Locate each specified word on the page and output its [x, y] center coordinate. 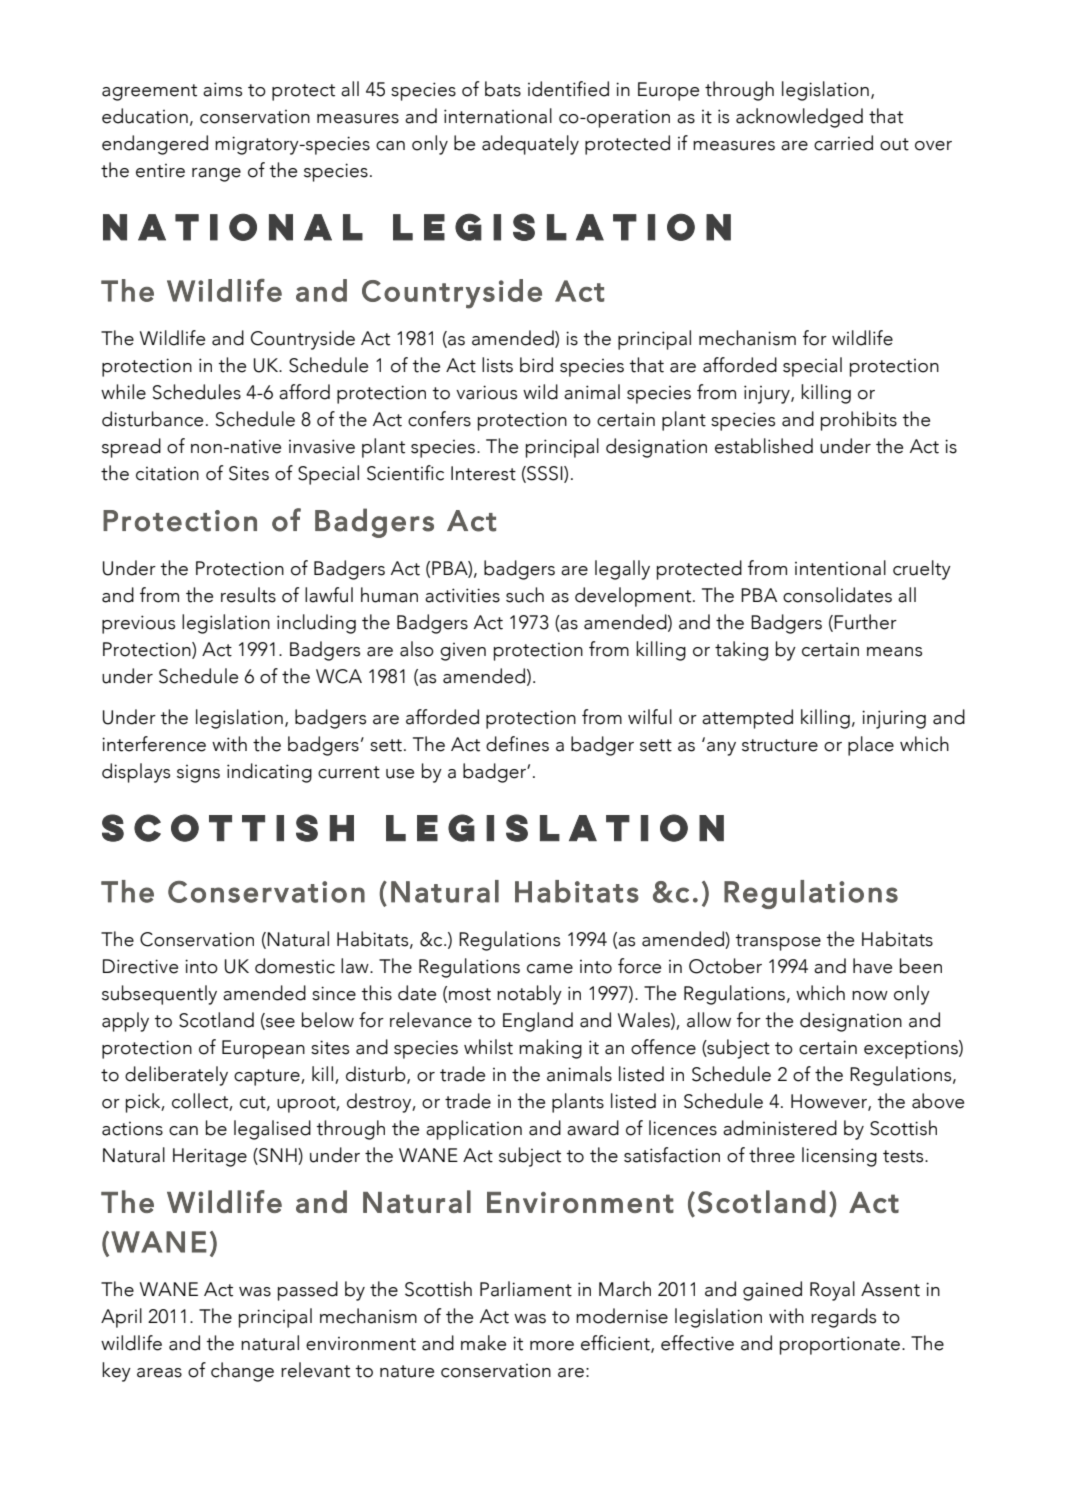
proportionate [840, 1345]
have [872, 966]
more [552, 1346]
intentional [840, 568]
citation [167, 474]
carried [843, 143]
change [242, 1372]
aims [222, 89]
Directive [140, 966]
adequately [530, 145]
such [525, 595]
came [550, 969]
